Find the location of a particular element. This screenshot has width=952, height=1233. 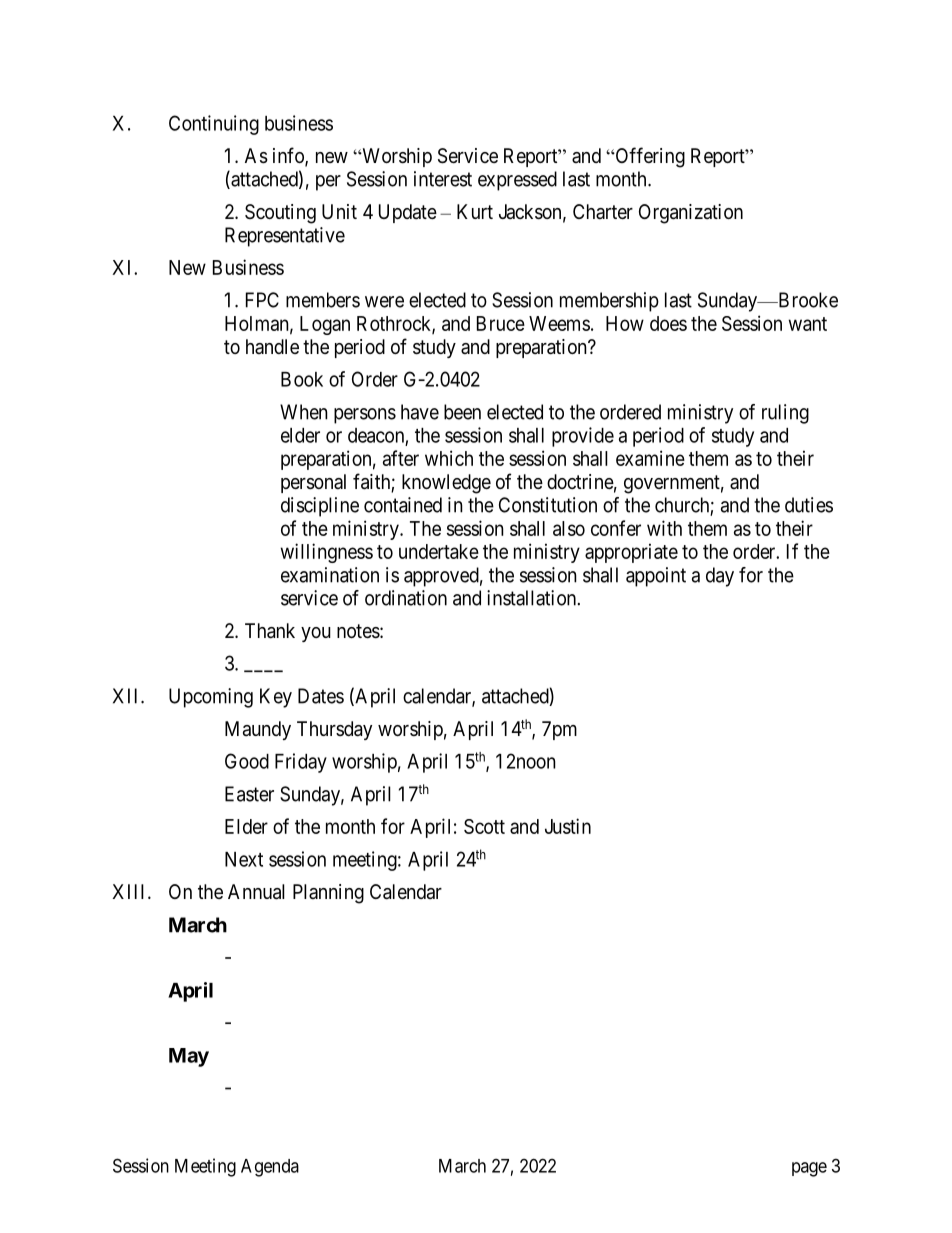

Organization is located at coordinates (691, 214).
